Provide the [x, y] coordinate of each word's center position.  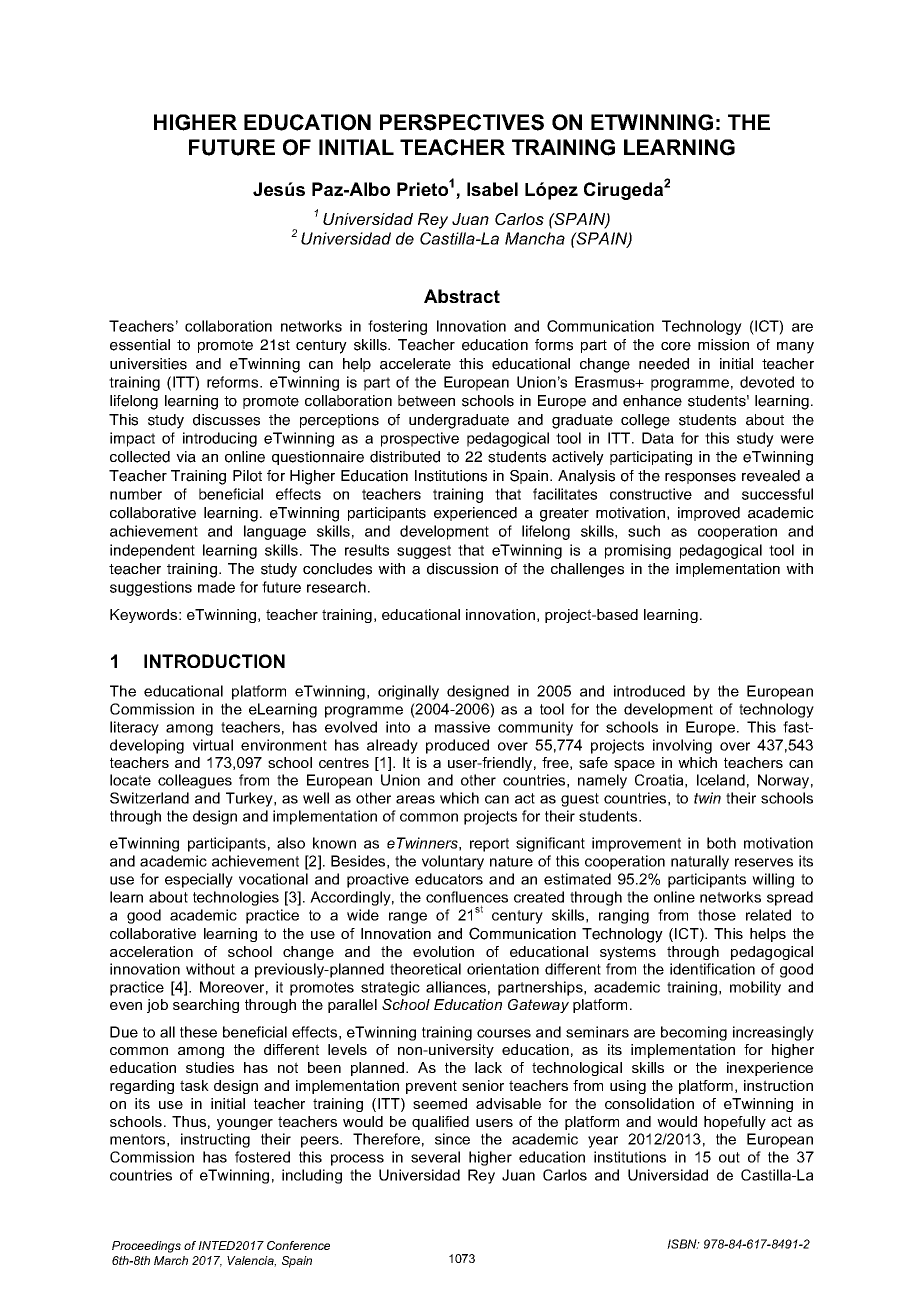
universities [148, 364]
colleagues [195, 781]
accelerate [415, 364]
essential [140, 345]
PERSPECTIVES [462, 122]
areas [415, 799]
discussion [462, 569]
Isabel [492, 189]
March [171, 1260]
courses [504, 1033]
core [676, 346]
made [216, 587]
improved [709, 514]
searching [206, 1006]
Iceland [721, 780]
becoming [694, 1033]
